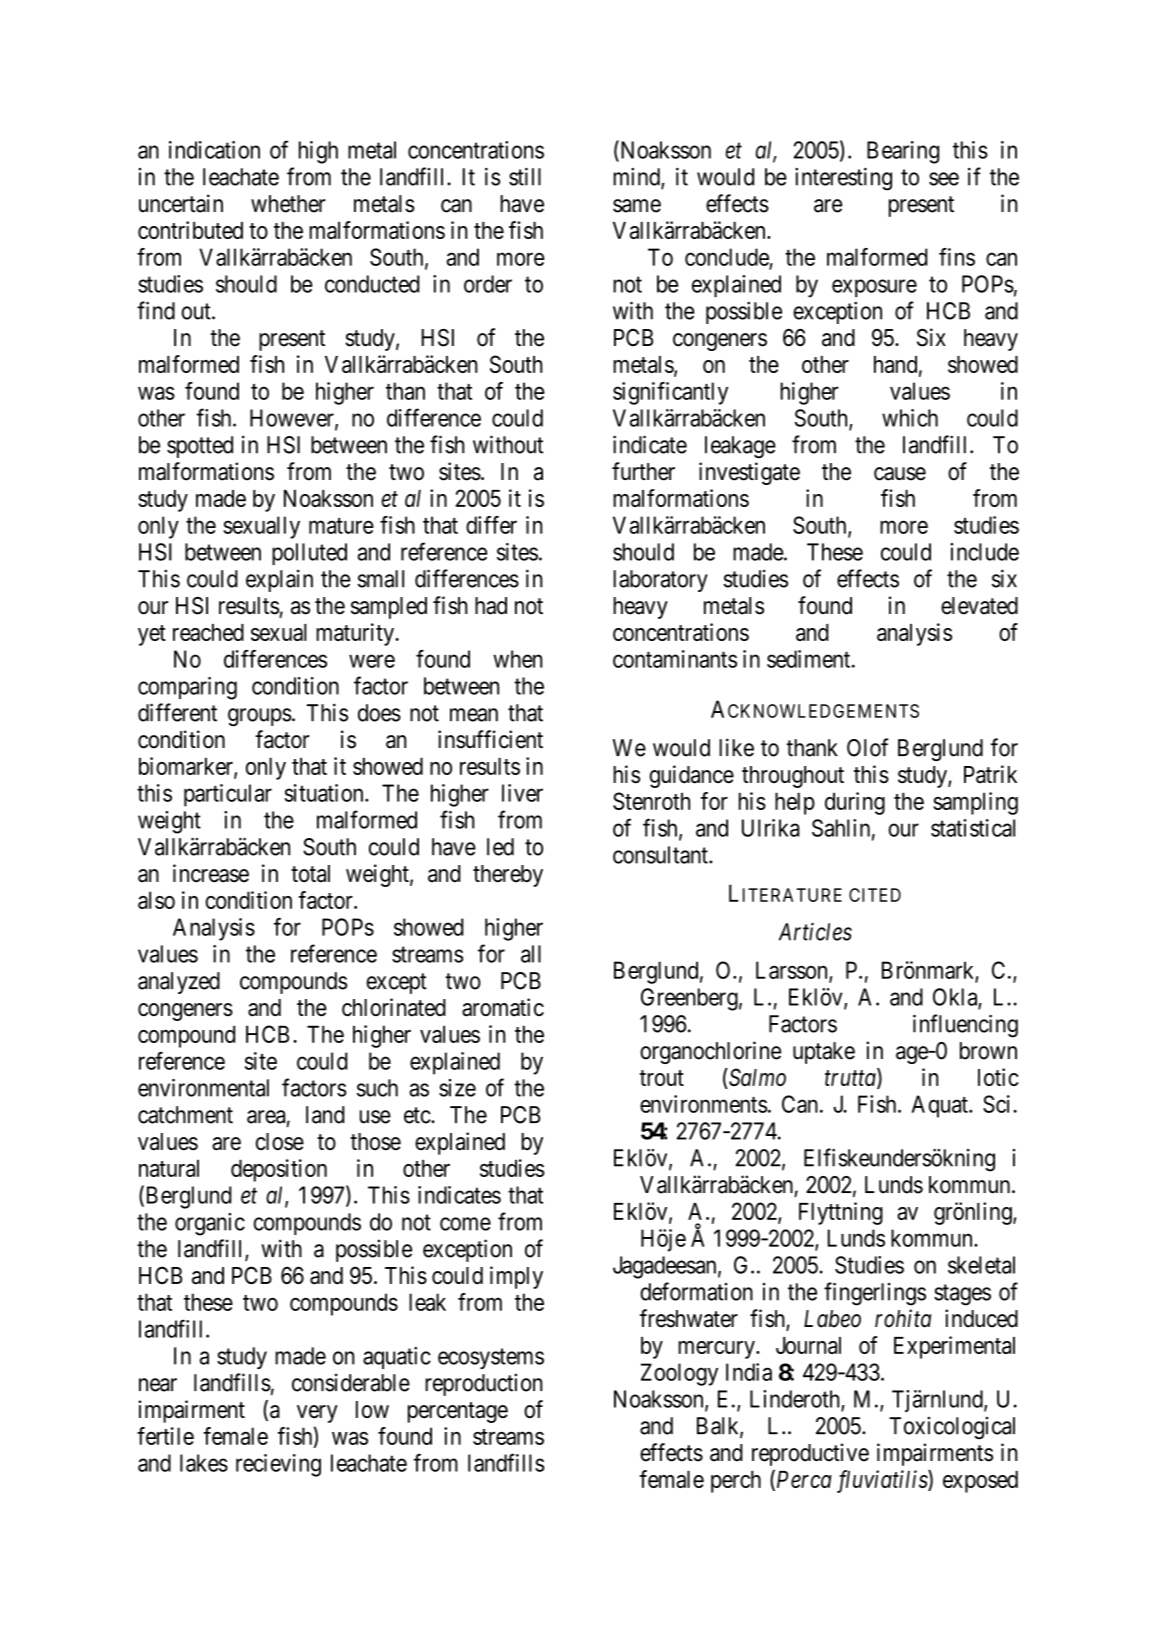  What do you see at coordinates (288, 204) in the document?
I see `whether` at bounding box center [288, 204].
